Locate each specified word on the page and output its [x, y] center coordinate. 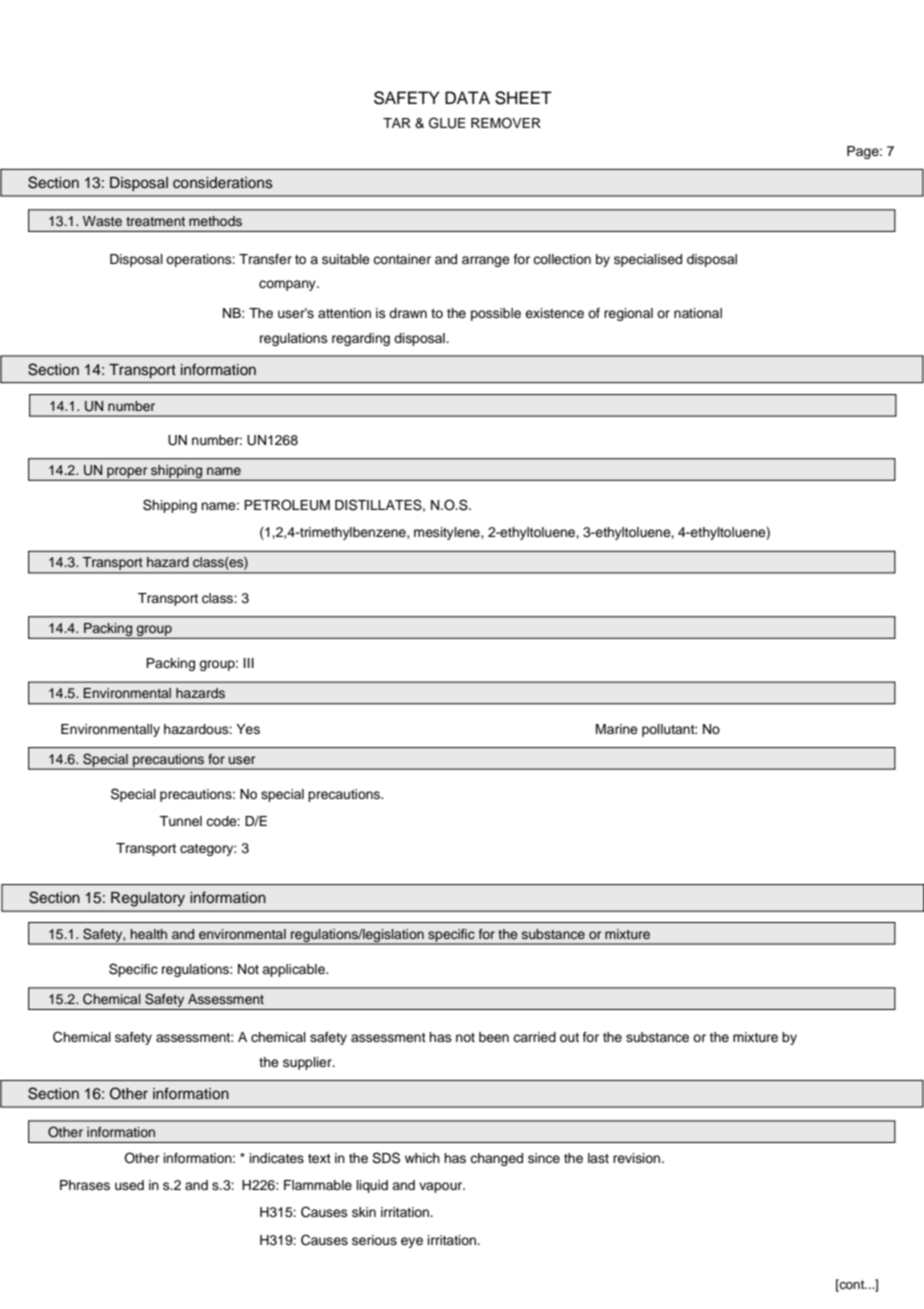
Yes [248, 729]
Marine [617, 729]
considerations [223, 183]
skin [364, 1212]
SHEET [523, 98]
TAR [397, 123]
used [129, 1185]
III [249, 663]
